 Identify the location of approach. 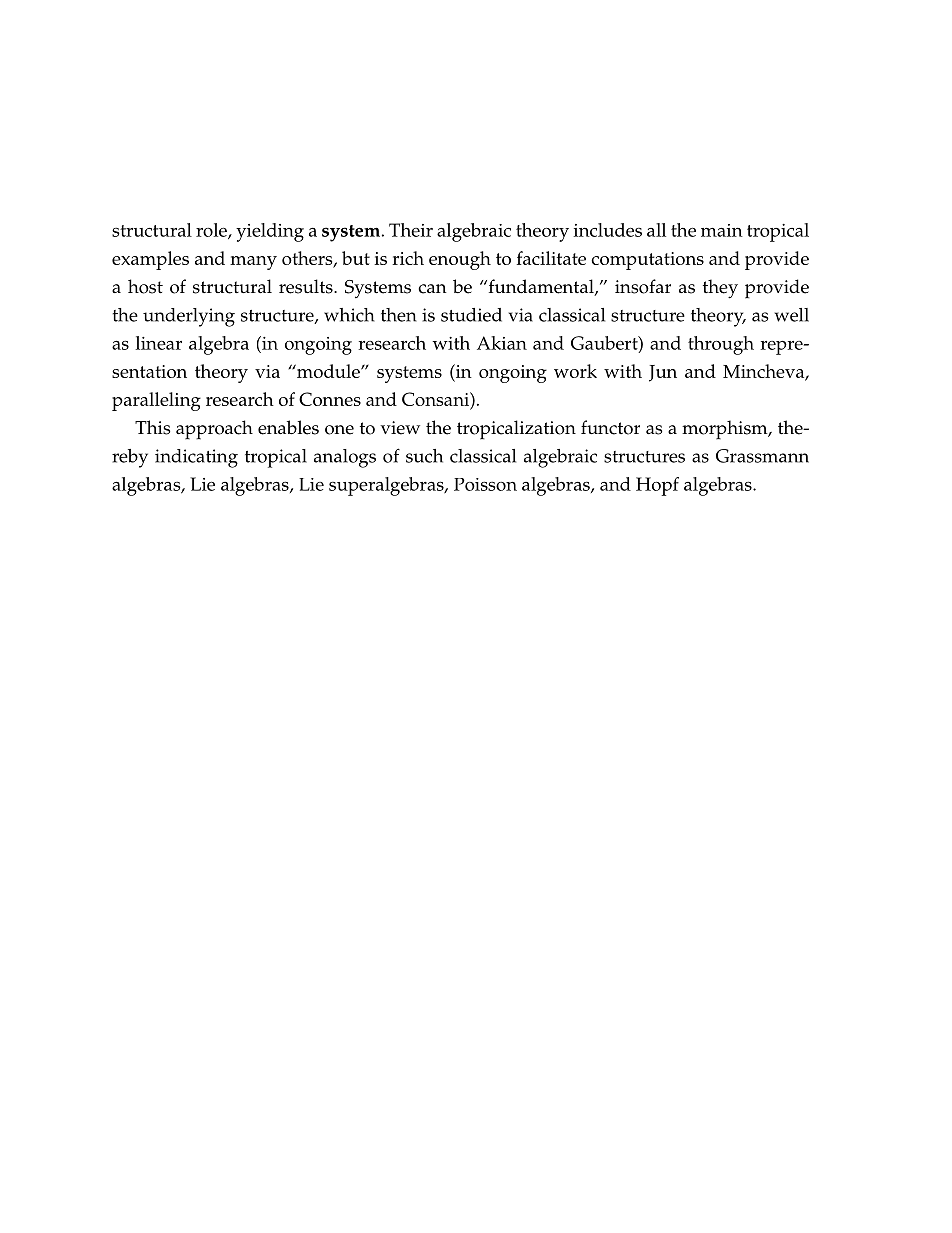
(214, 430).
